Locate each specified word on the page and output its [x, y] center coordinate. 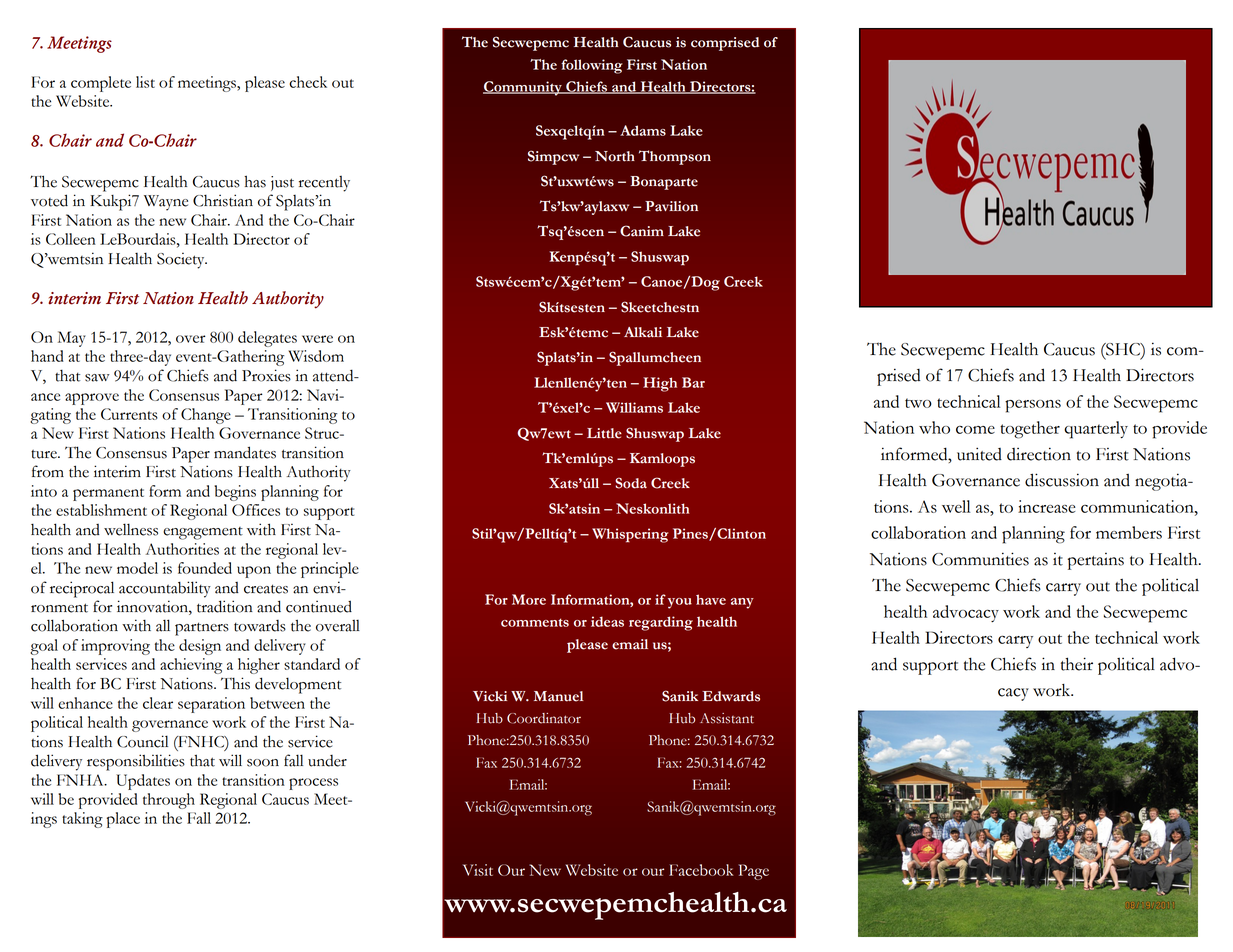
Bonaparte [664, 183]
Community [523, 88]
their [1077, 664]
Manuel [559, 696]
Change [206, 416]
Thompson [675, 157]
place [123, 820]
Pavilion [671, 206]
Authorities [182, 549]
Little [604, 433]
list [145, 82]
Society [182, 260]
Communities [980, 559]
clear [158, 703]
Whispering [630, 535]
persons [1033, 406]
